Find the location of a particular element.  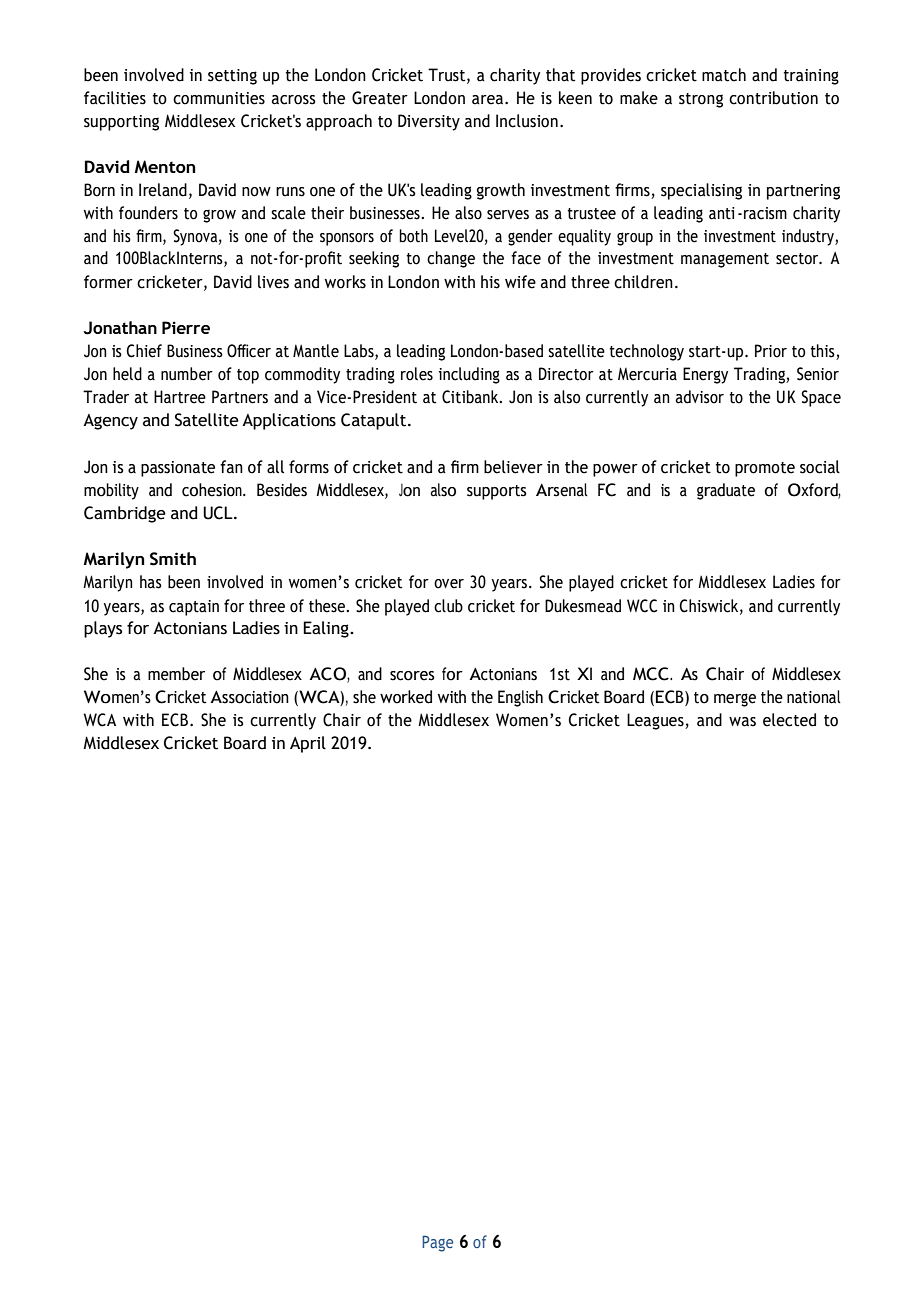

graduate is located at coordinates (726, 491).
